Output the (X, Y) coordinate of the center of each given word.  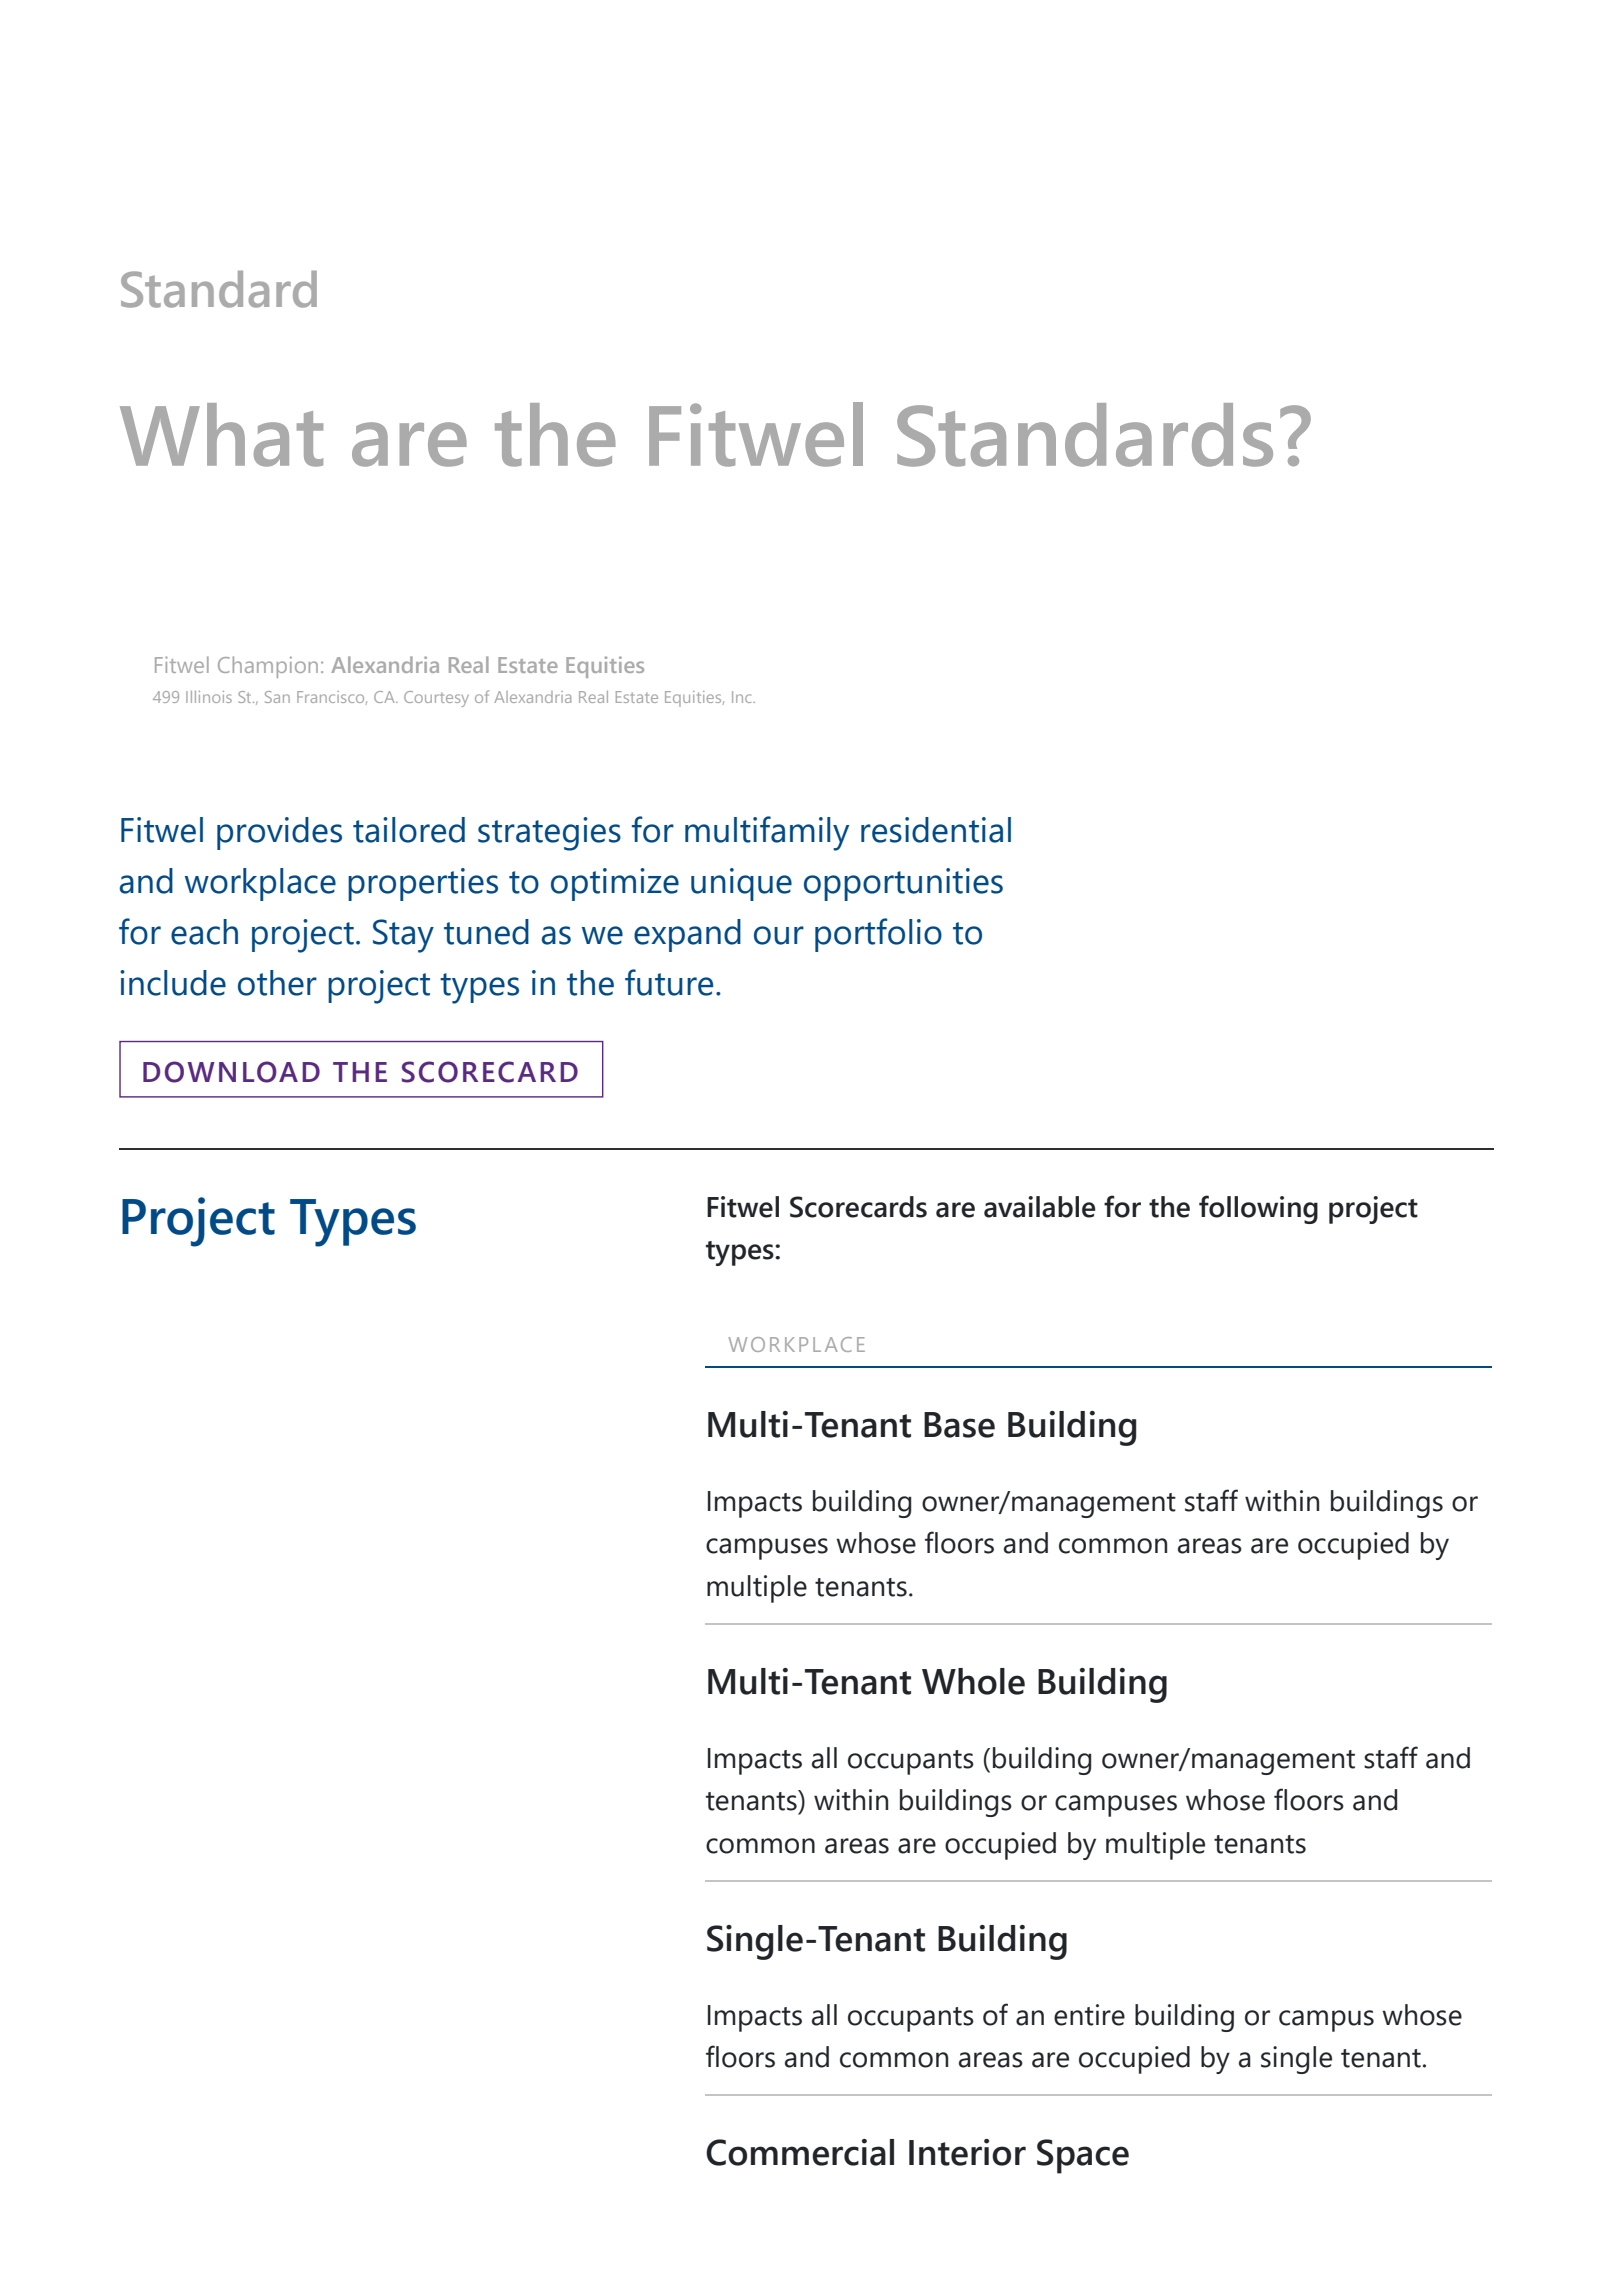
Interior (967, 2152)
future (669, 982)
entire (1089, 2015)
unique (741, 884)
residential (936, 830)
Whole (973, 1681)
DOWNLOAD (231, 1072)
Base (959, 1425)
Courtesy (436, 699)
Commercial (800, 2152)
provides (279, 833)
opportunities (903, 884)
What (221, 435)
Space (1083, 2156)
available (1039, 1207)
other (277, 983)
